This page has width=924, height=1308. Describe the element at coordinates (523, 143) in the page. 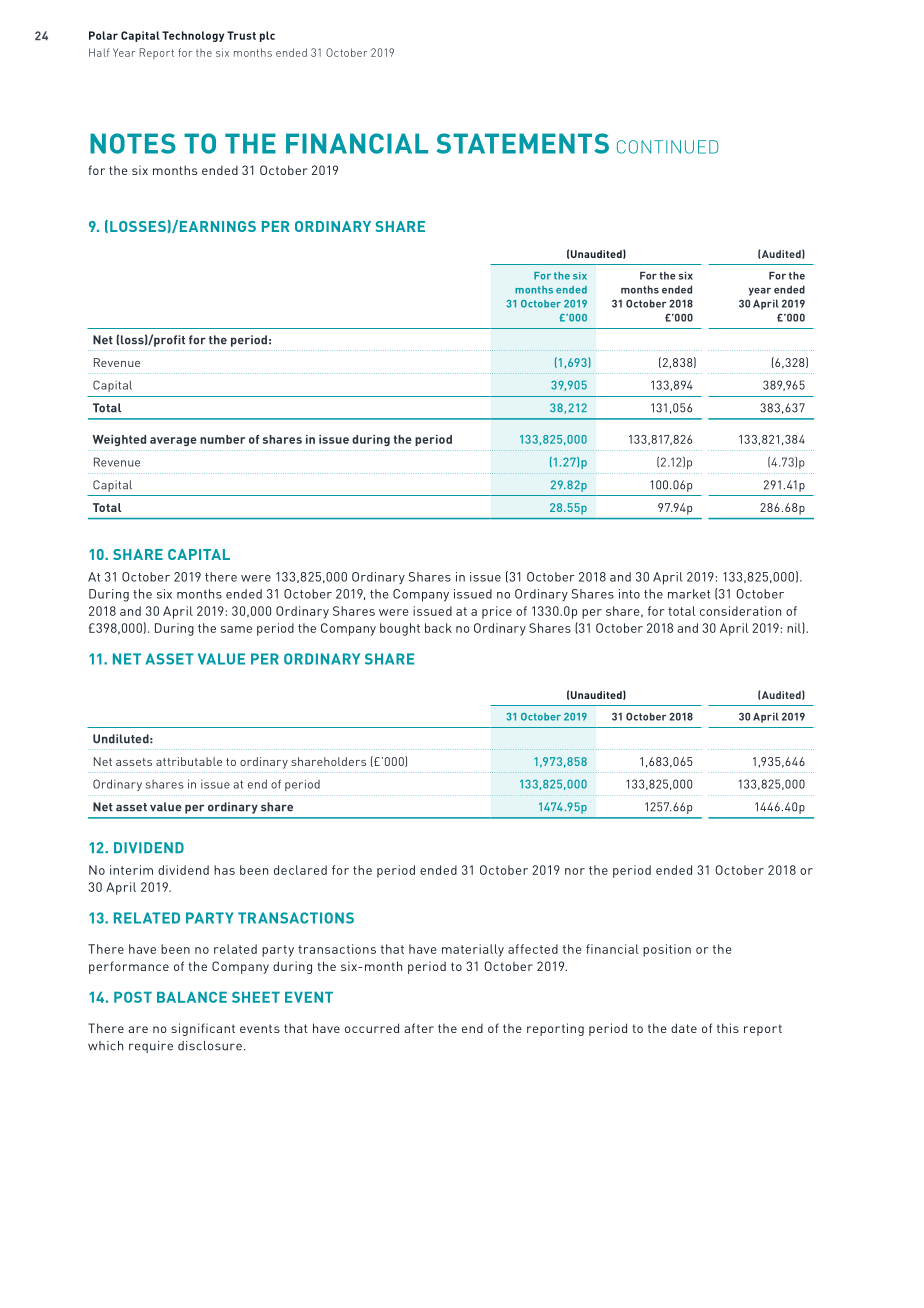

I see `STATEMENTS` at that location.
